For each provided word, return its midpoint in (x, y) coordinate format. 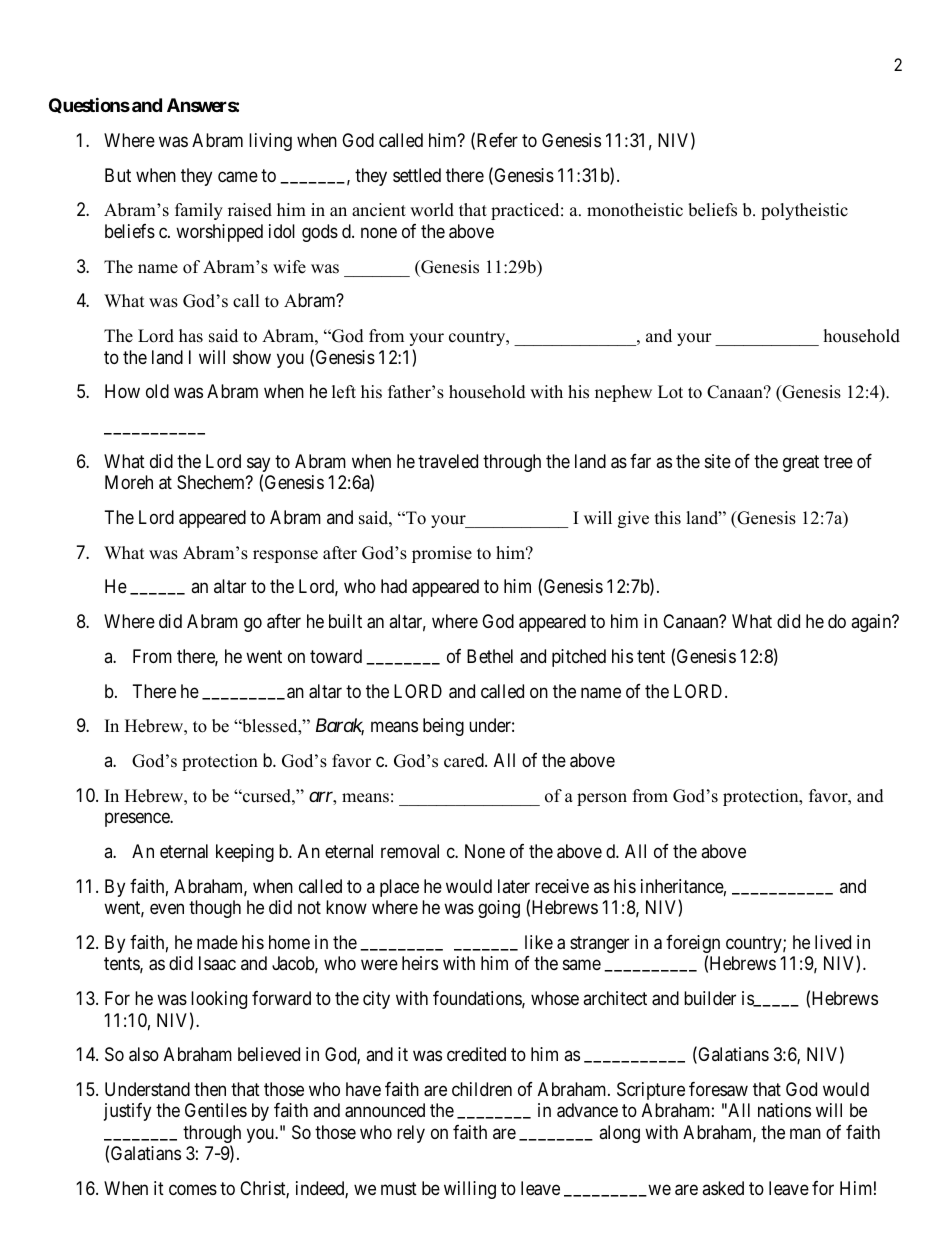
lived (833, 942)
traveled (448, 461)
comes (193, 1190)
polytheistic (804, 211)
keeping (245, 853)
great (801, 463)
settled (417, 175)
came (238, 177)
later (514, 886)
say (258, 466)
